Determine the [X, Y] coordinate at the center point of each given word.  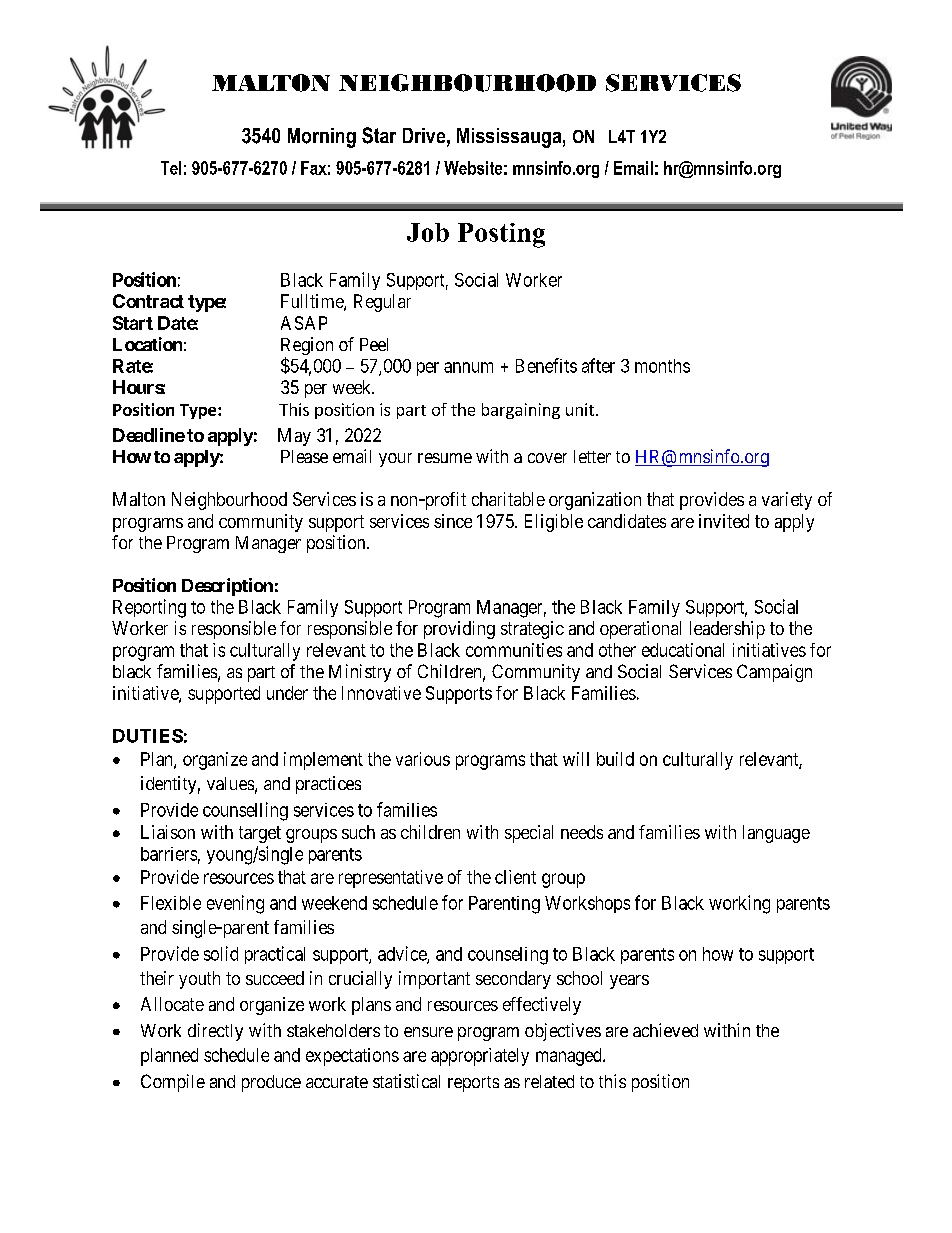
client [515, 877]
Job [428, 232]
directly [215, 1032]
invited [724, 521]
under [287, 693]
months [662, 366]
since [453, 521]
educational [683, 650]
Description [227, 587]
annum [468, 367]
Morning [322, 138]
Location [147, 344]
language [776, 834]
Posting [501, 235]
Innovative [381, 693]
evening [235, 904]
